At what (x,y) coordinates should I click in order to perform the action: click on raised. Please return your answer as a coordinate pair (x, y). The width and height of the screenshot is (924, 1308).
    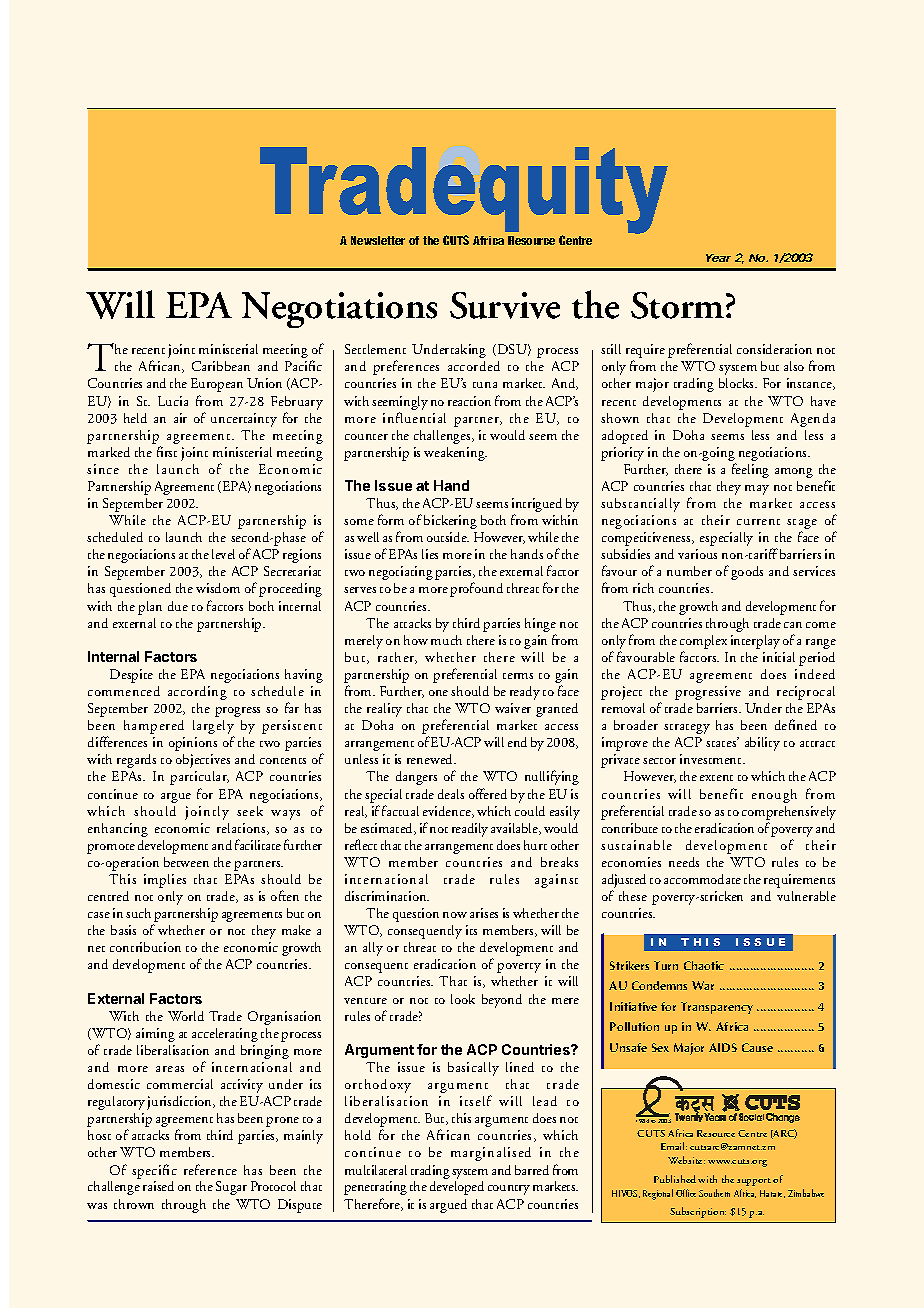
    Looking at the image, I should click on (158, 1186).
